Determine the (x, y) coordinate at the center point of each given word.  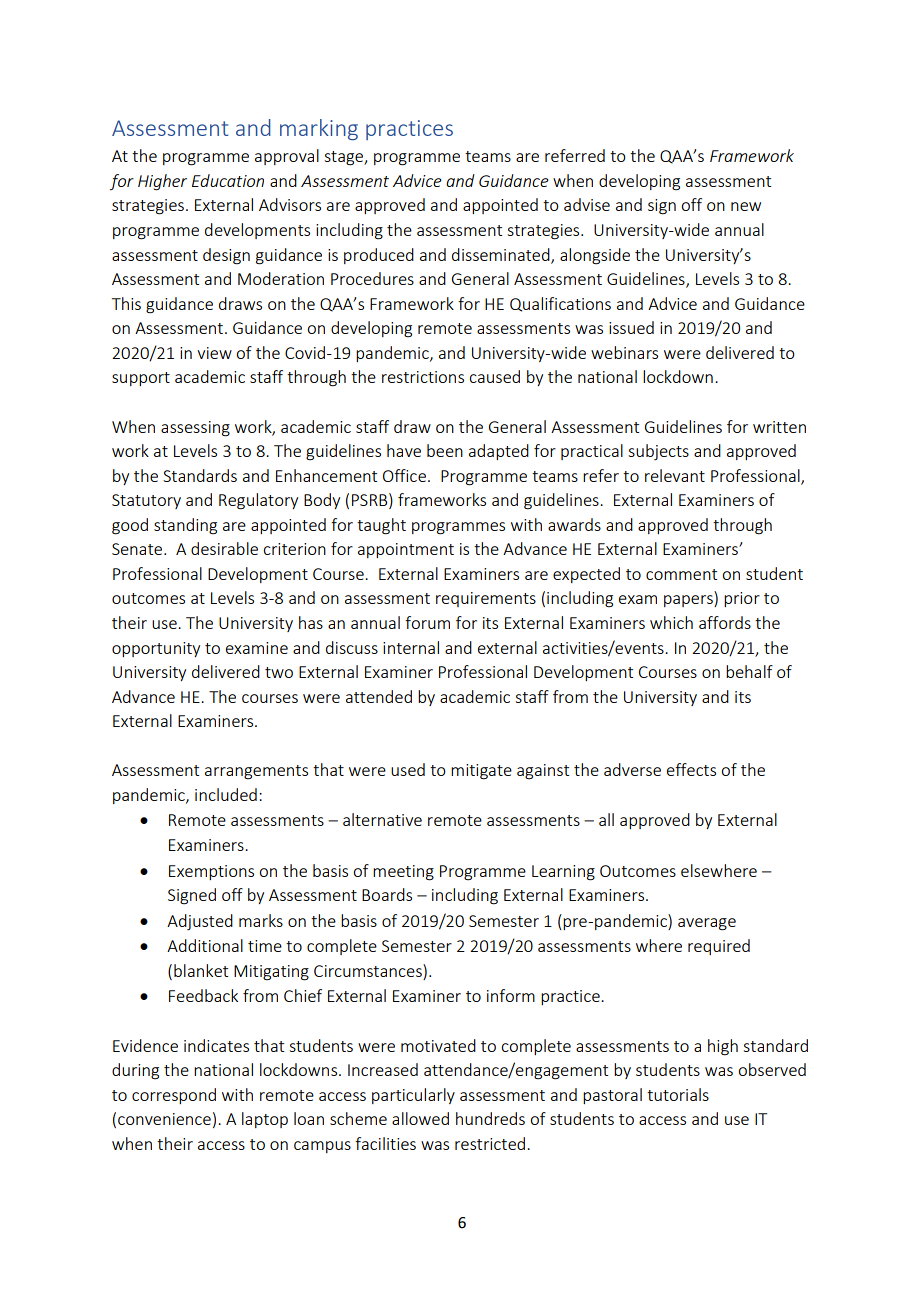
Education (228, 180)
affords (725, 622)
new (746, 206)
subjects (658, 452)
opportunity (156, 649)
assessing (195, 429)
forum (427, 622)
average (707, 924)
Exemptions (211, 872)
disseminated (502, 255)
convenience (164, 1119)
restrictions (423, 377)
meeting (403, 873)
